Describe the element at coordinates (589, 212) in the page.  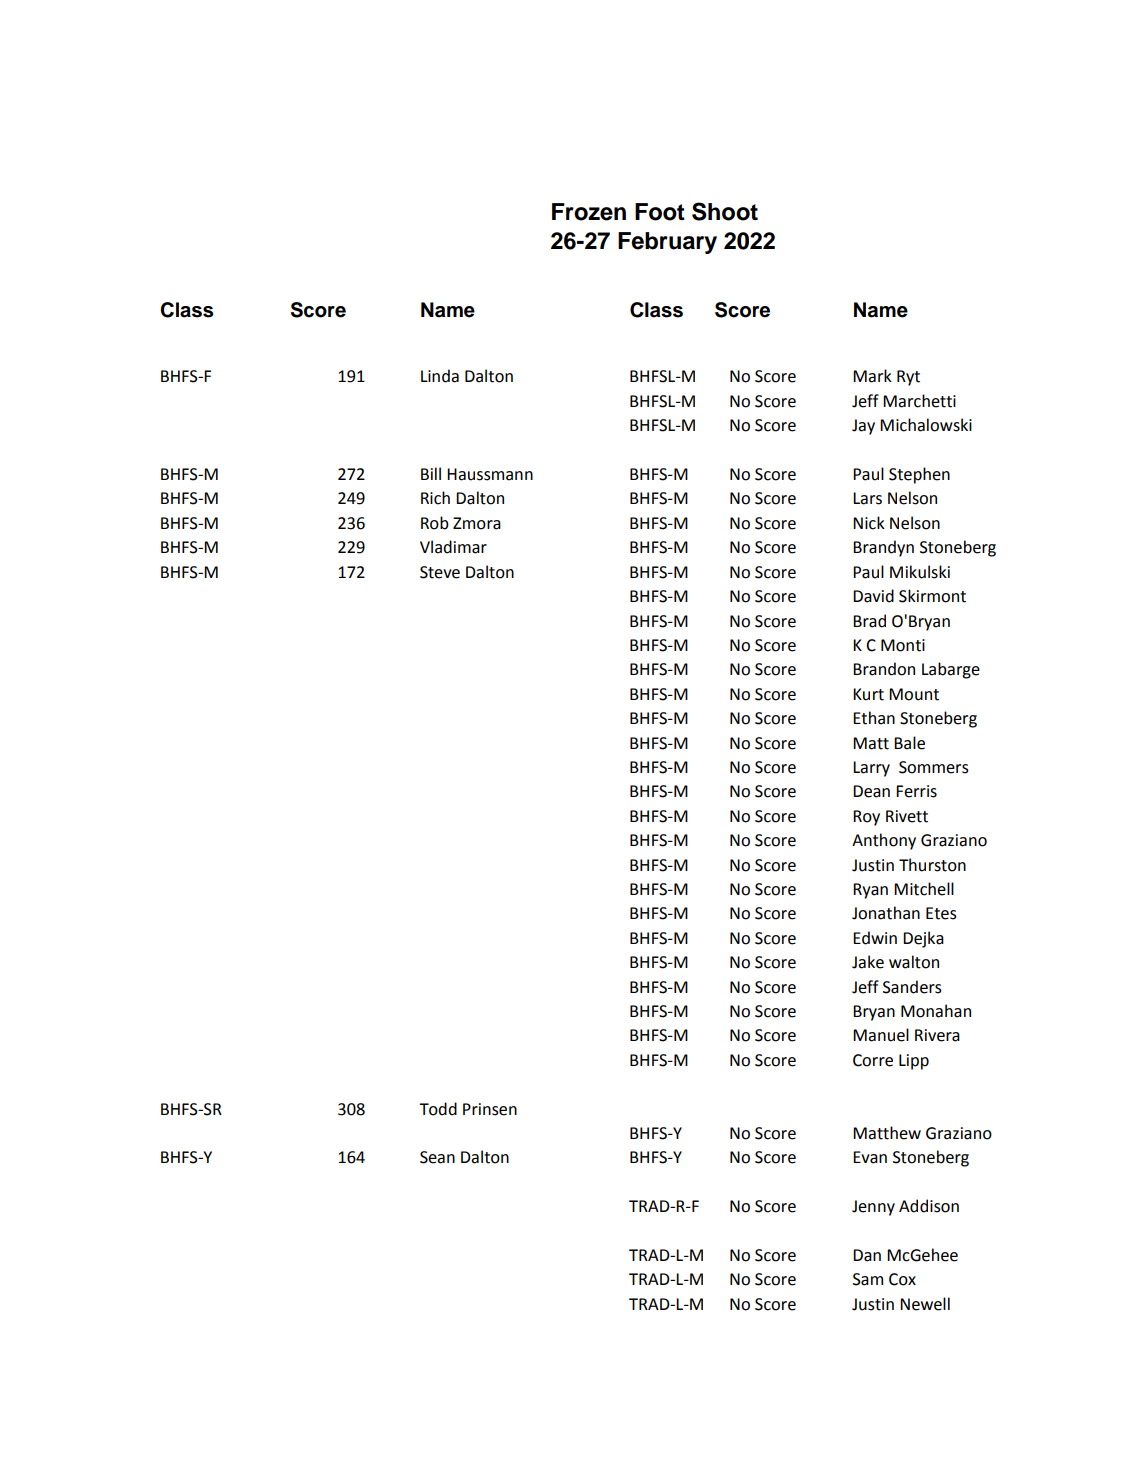
I see `Frozen` at that location.
